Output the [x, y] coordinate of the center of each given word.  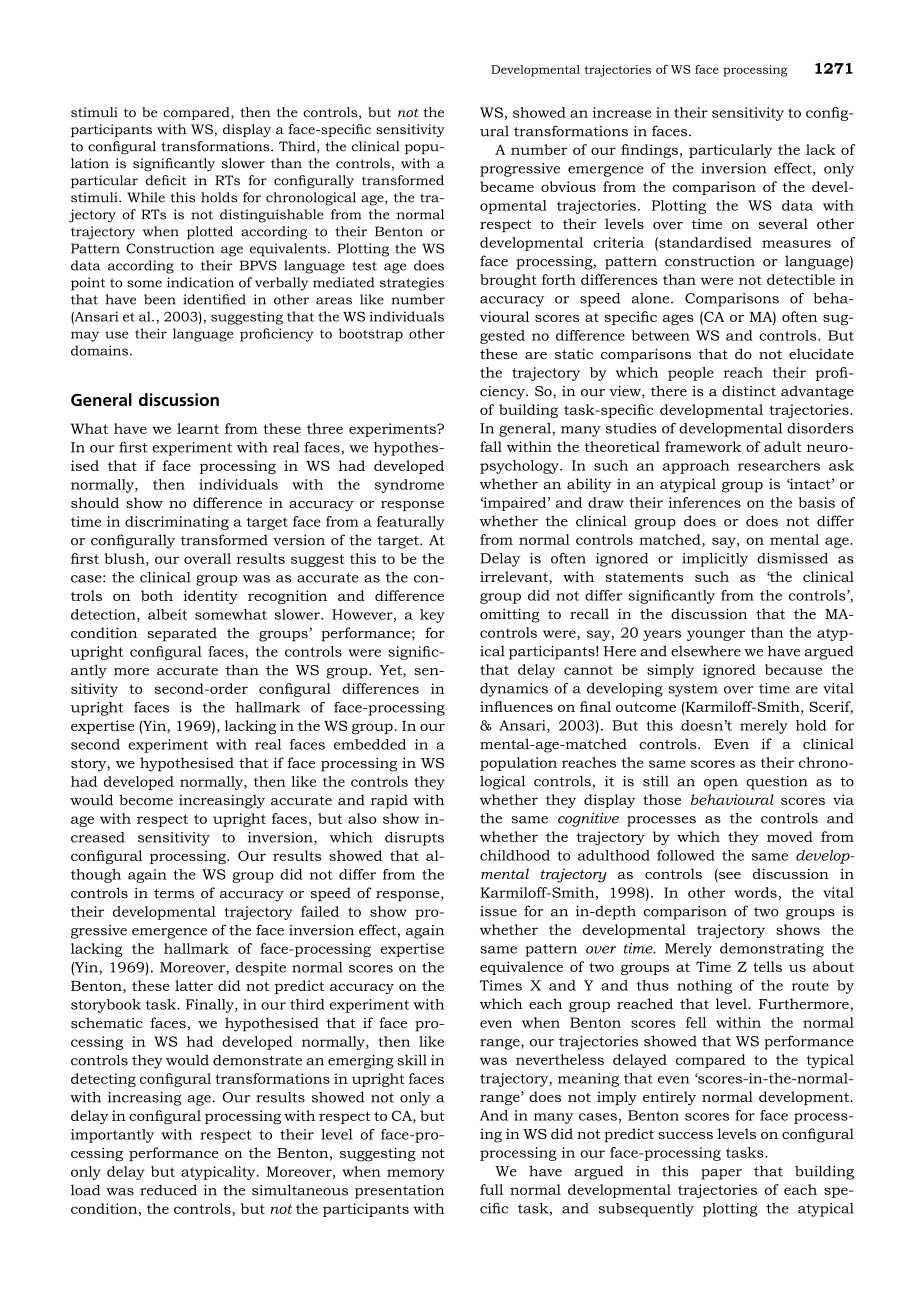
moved [790, 836]
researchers [779, 465]
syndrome [409, 486]
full [491, 1189]
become [146, 800]
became [507, 186]
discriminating [177, 523]
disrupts [414, 839]
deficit [166, 180]
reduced [168, 1190]
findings [649, 151]
